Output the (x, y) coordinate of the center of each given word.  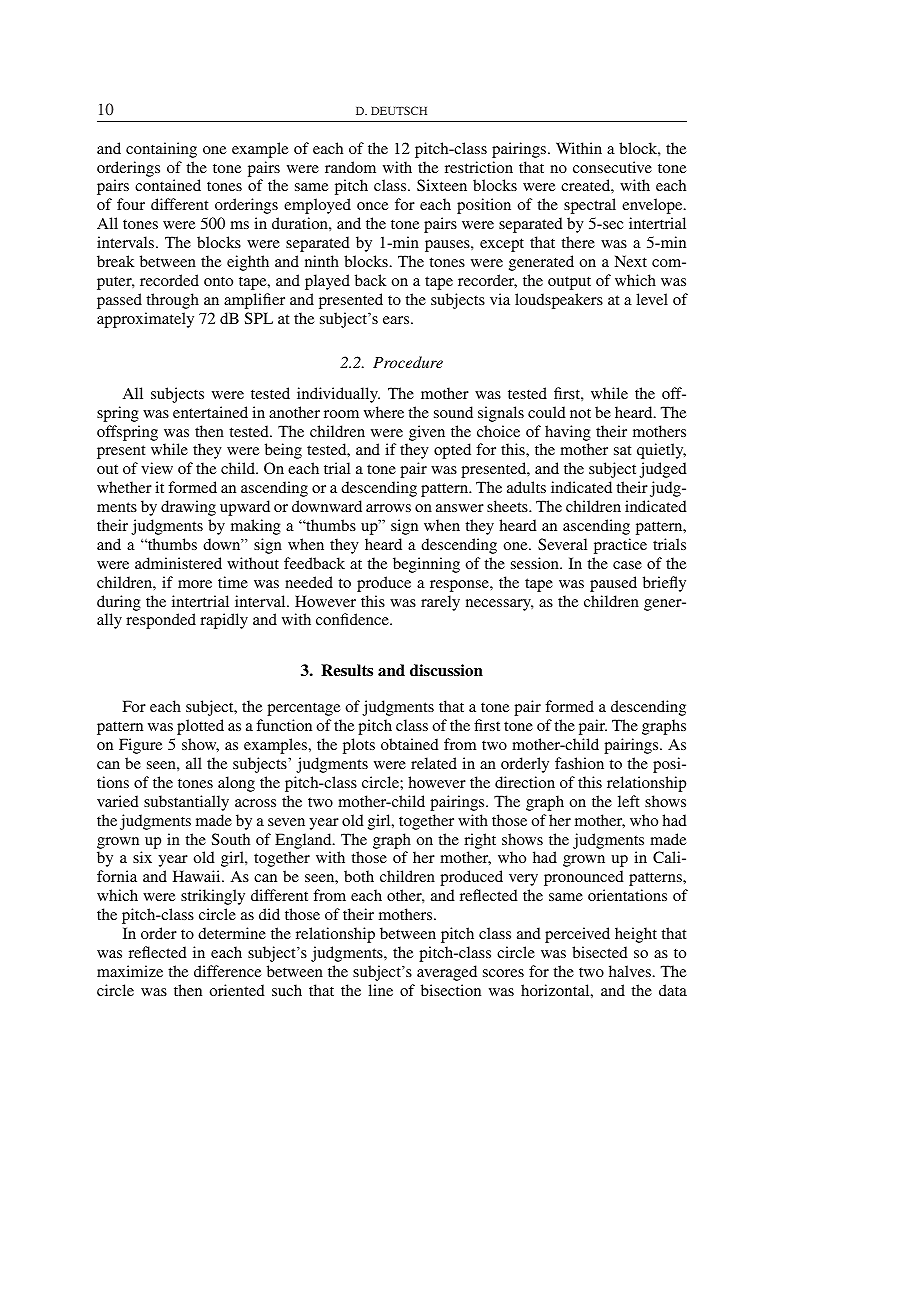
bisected (600, 952)
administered (178, 563)
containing (161, 150)
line (380, 990)
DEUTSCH (399, 110)
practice (620, 546)
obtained (410, 744)
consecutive (612, 167)
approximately (145, 320)
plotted (200, 727)
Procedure (408, 362)
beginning (426, 565)
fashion (579, 763)
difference (227, 971)
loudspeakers (559, 301)
